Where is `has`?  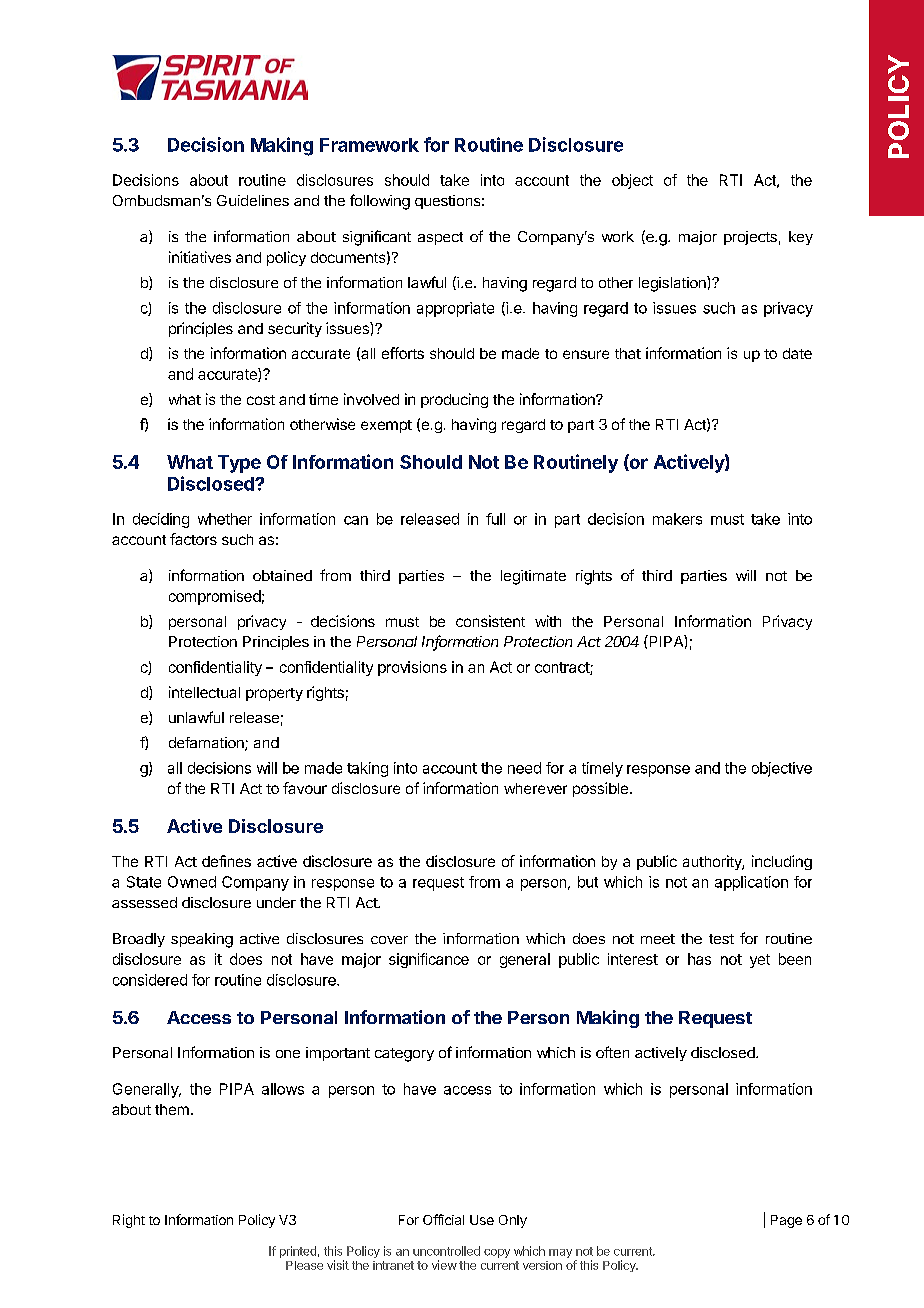
has is located at coordinates (699, 959).
